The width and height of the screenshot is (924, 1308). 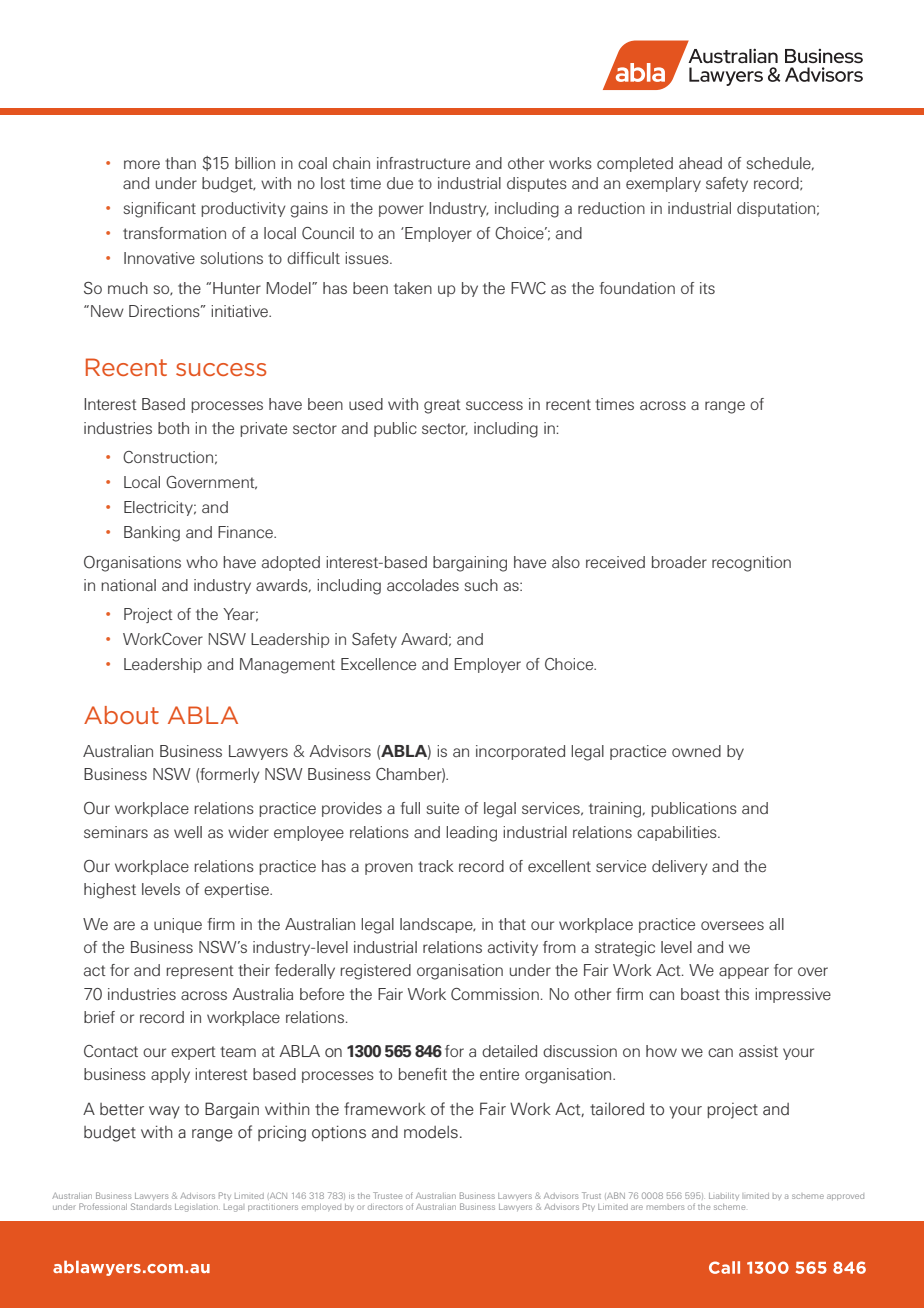 What do you see at coordinates (159, 210) in the screenshot?
I see `significant` at bounding box center [159, 210].
